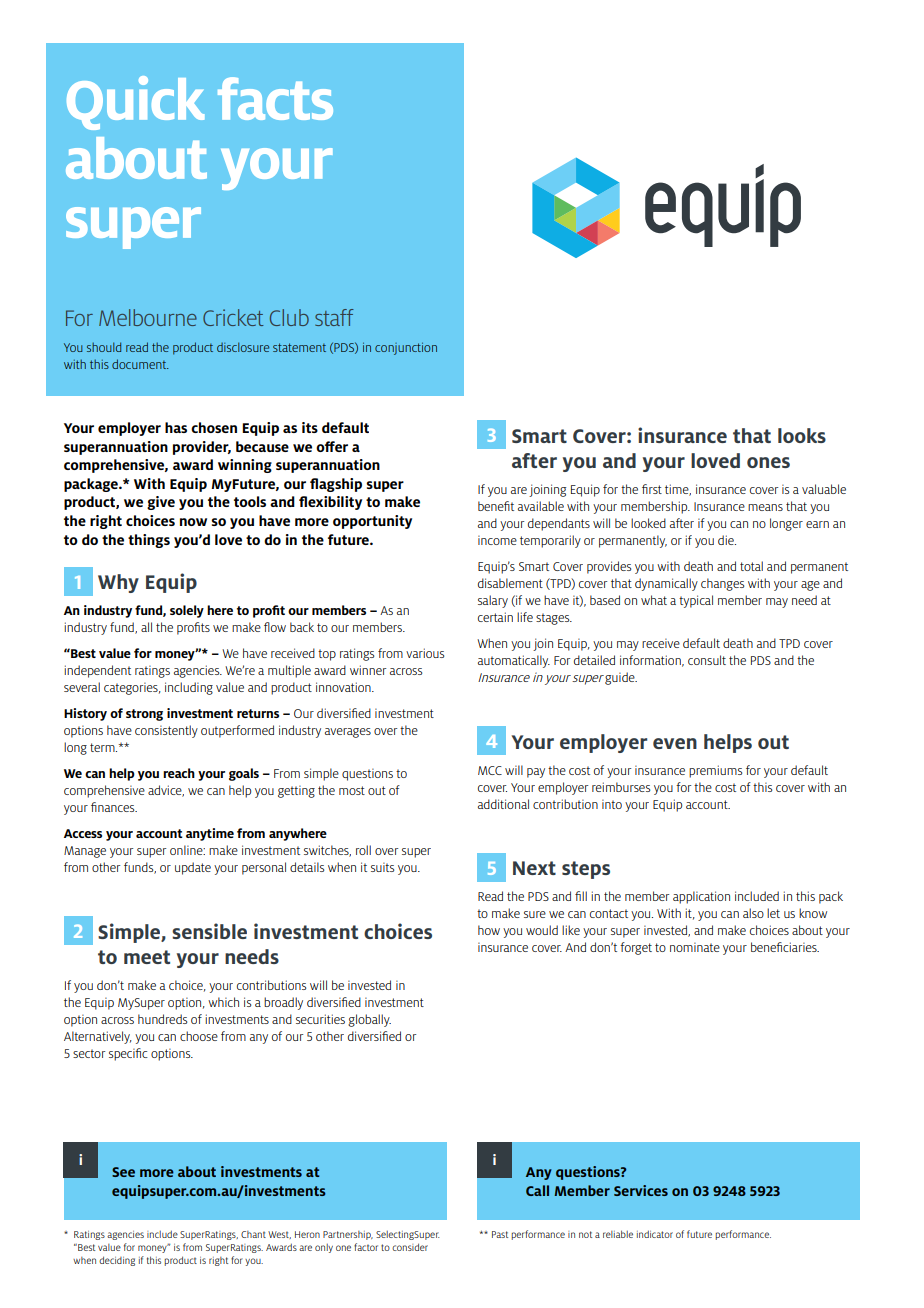 Image resolution: width=924 pixels, height=1308 pixels. What do you see at coordinates (802, 435) in the document?
I see `looks` at bounding box center [802, 435].
